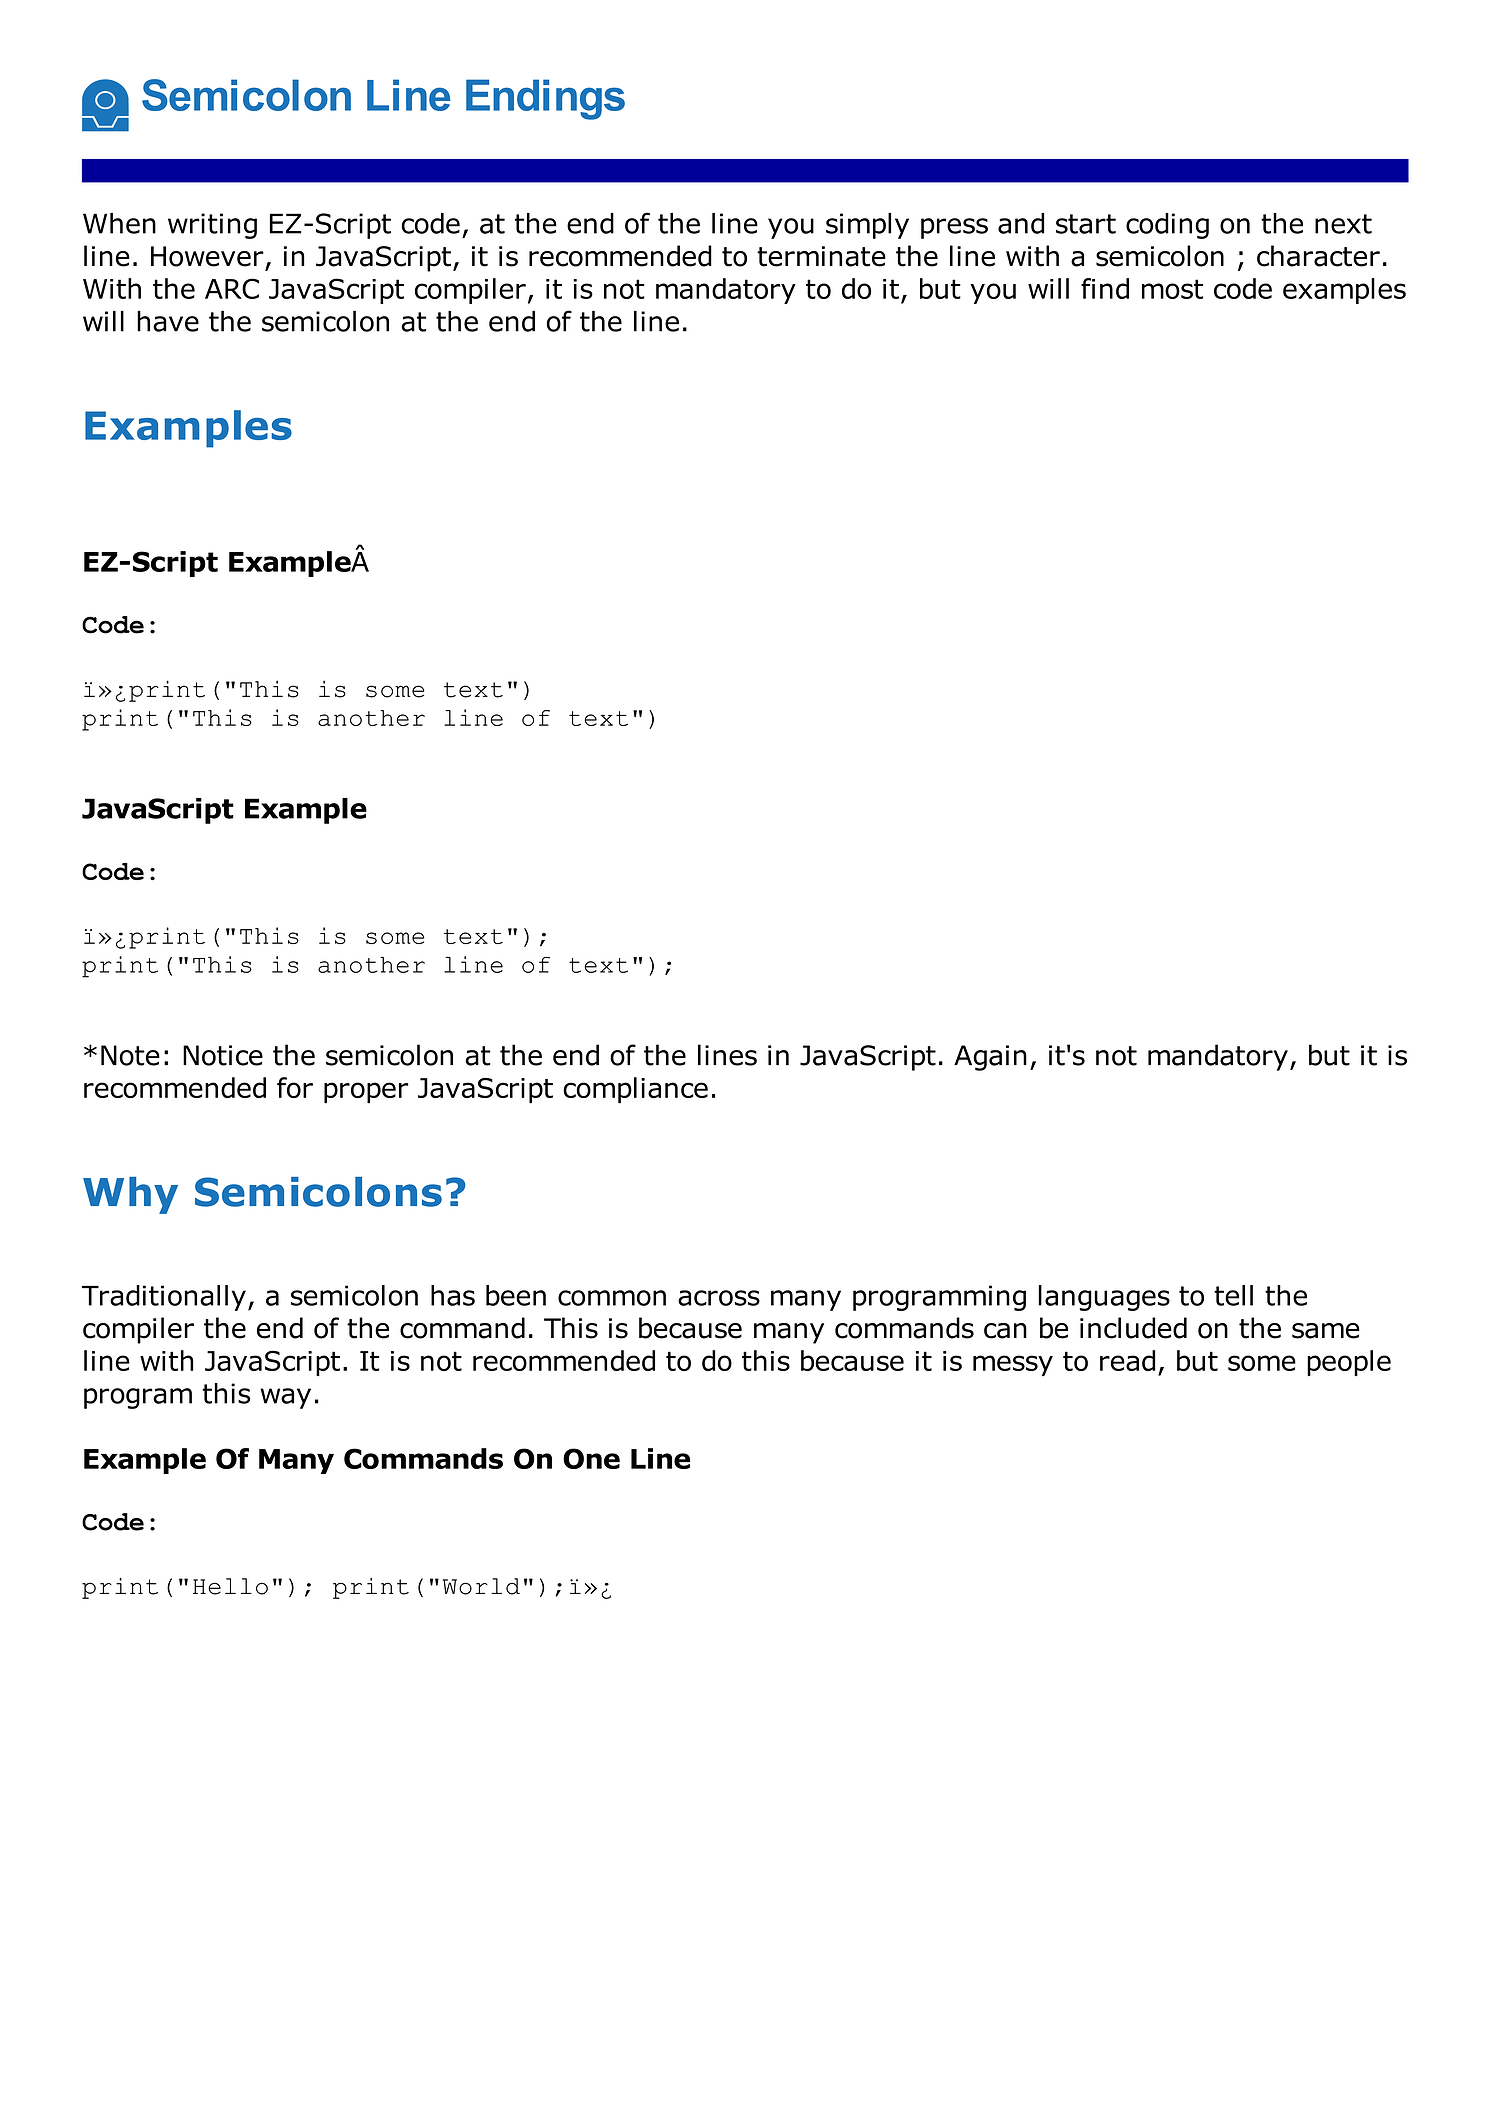  I want to click on Endings, so click(545, 99).
